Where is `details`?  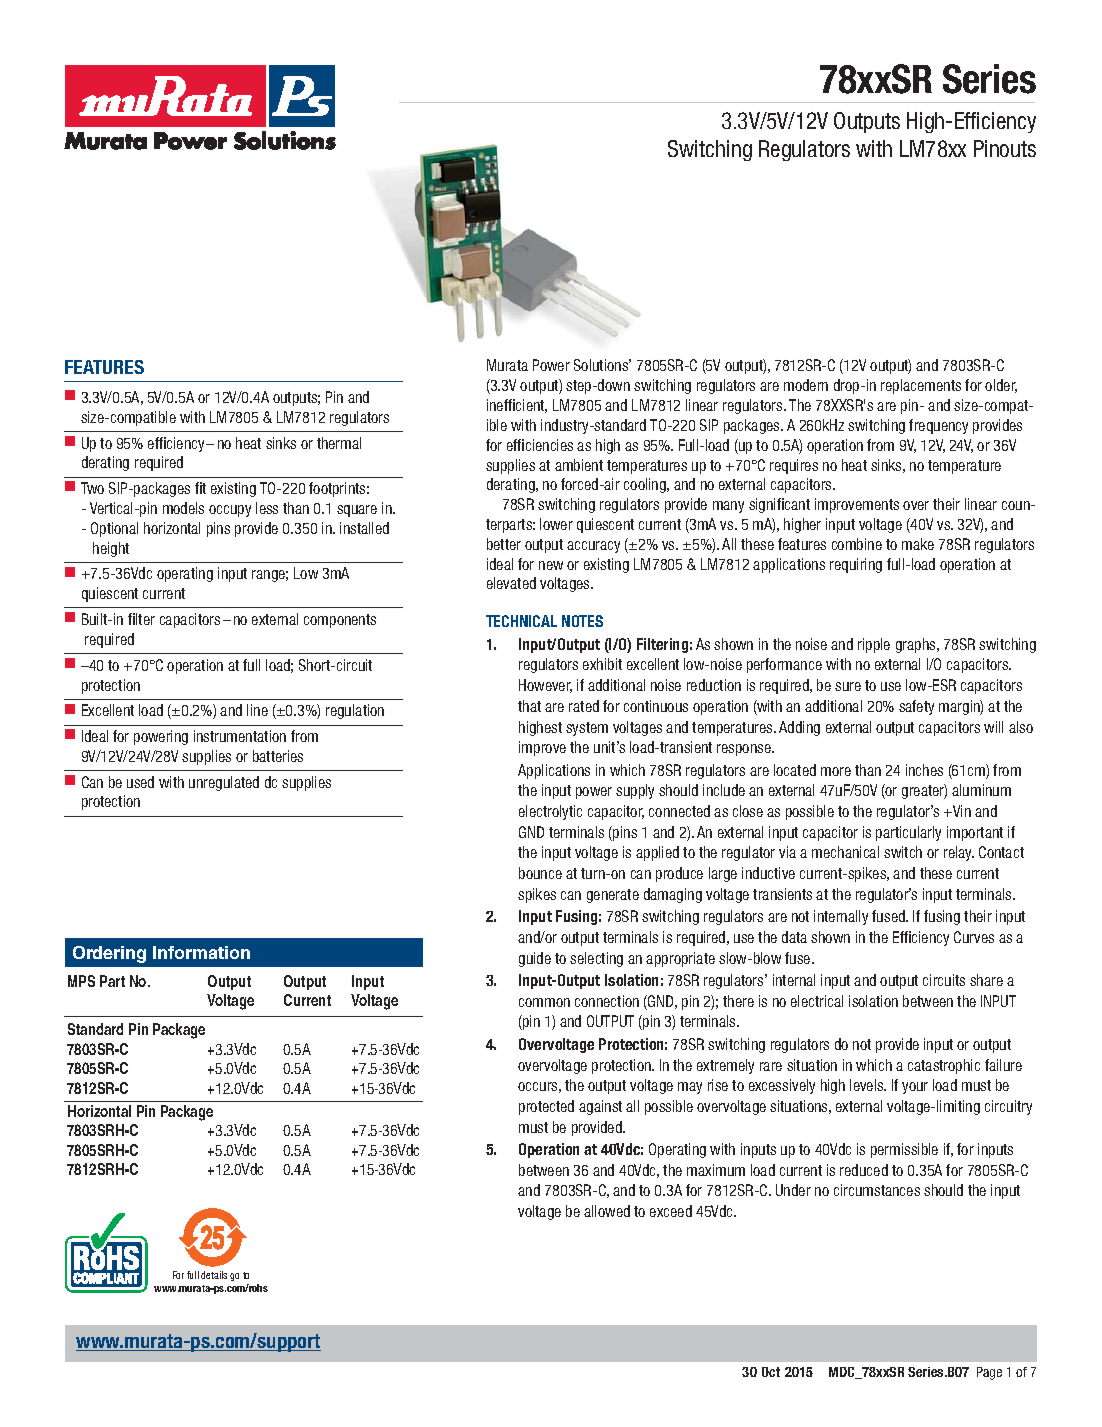
details is located at coordinates (214, 1275).
